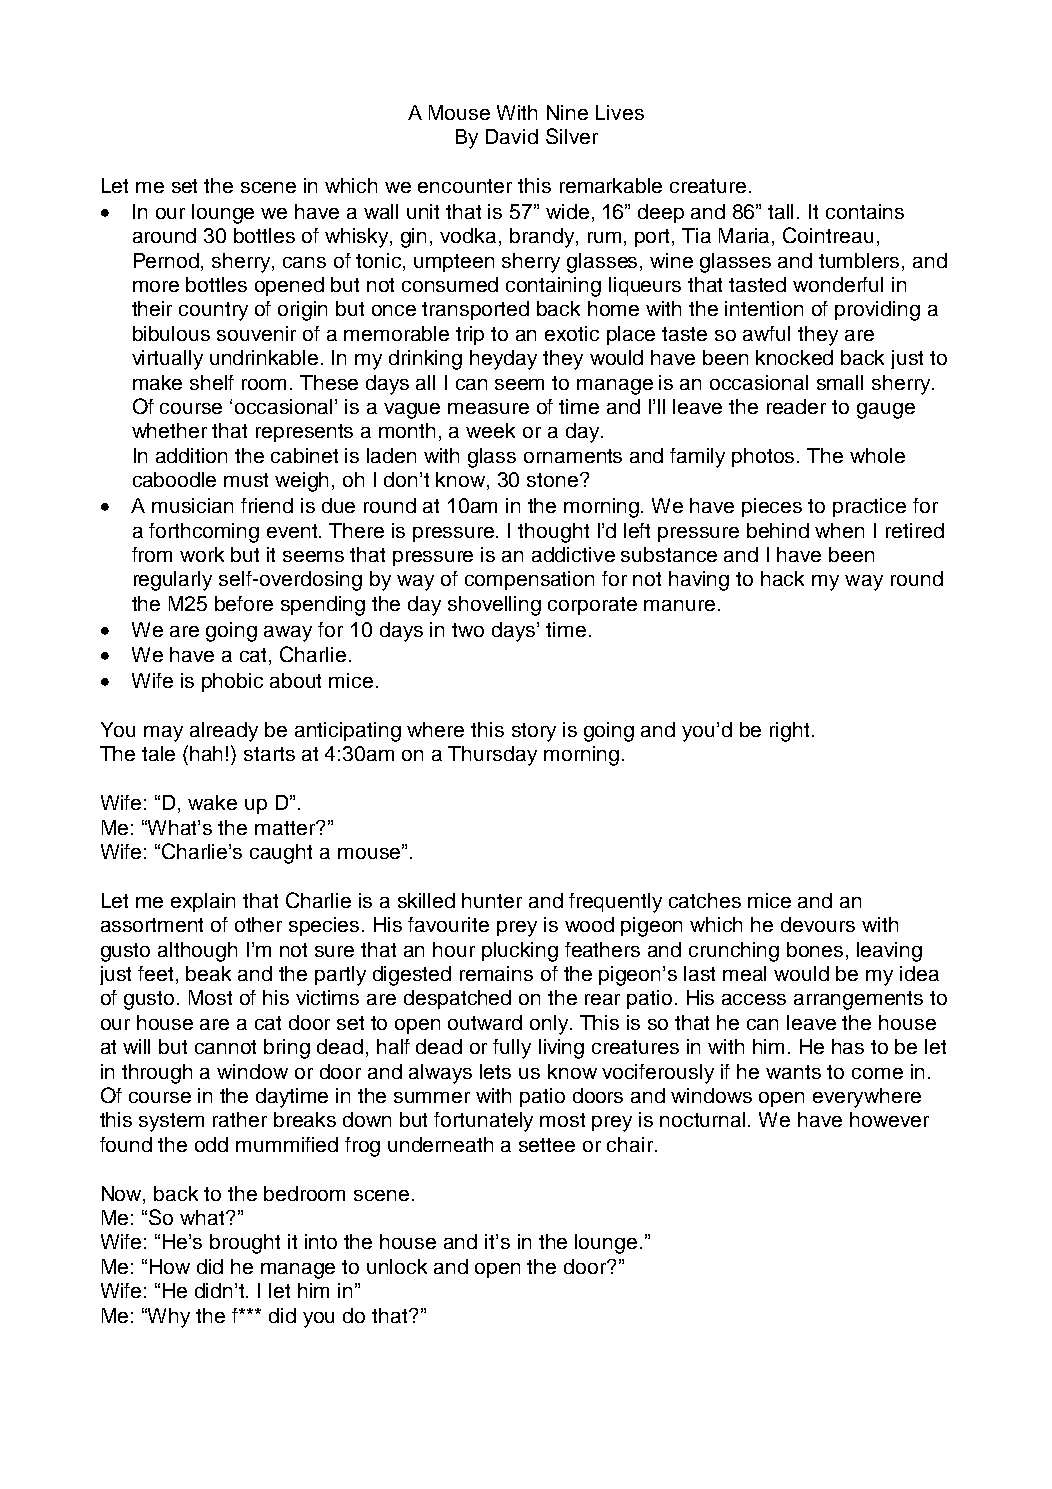 This document has height=1489, width=1052. Describe the element at coordinates (818, 924) in the document. I see `devours` at that location.
